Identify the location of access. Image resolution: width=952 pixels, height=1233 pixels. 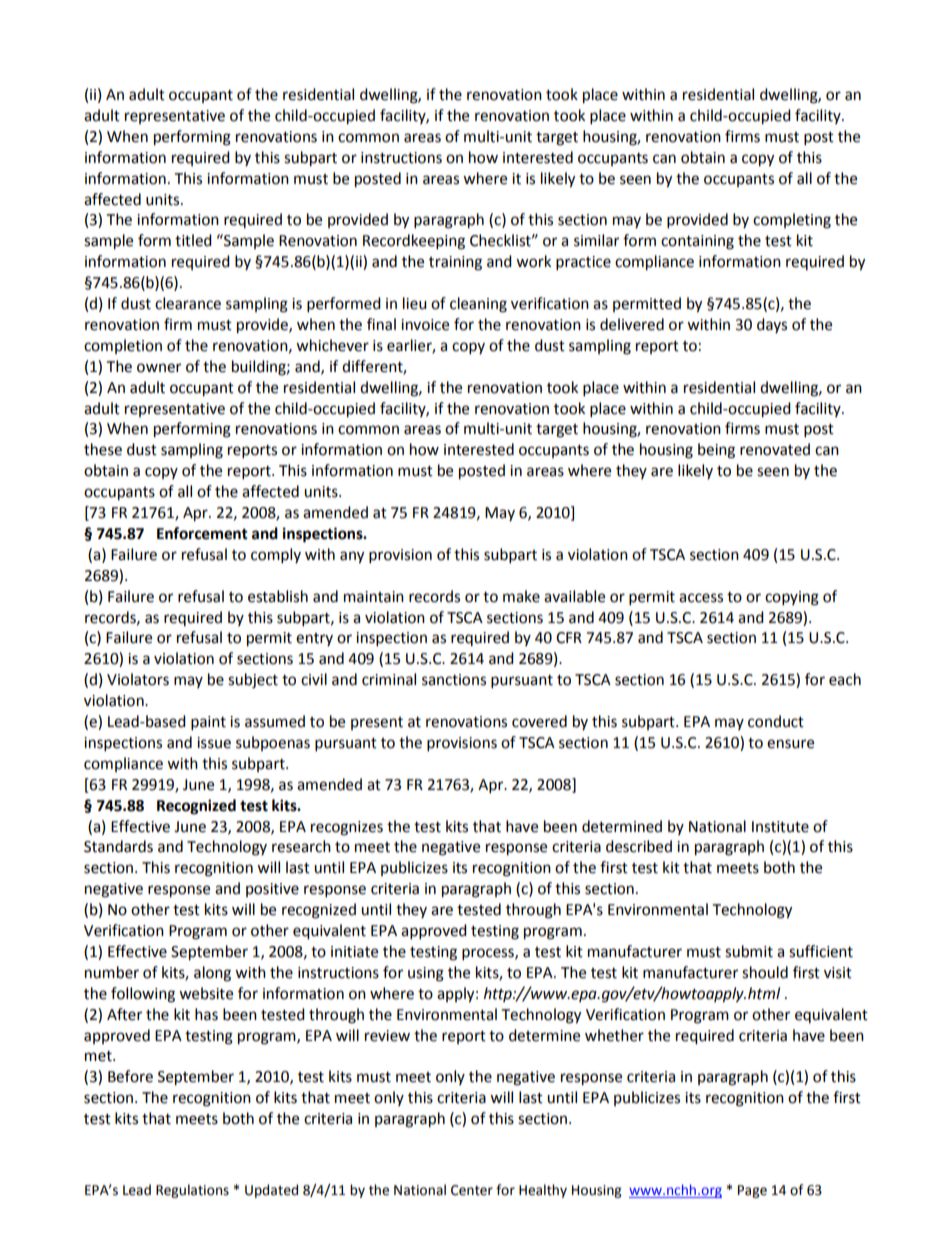
(701, 598).
